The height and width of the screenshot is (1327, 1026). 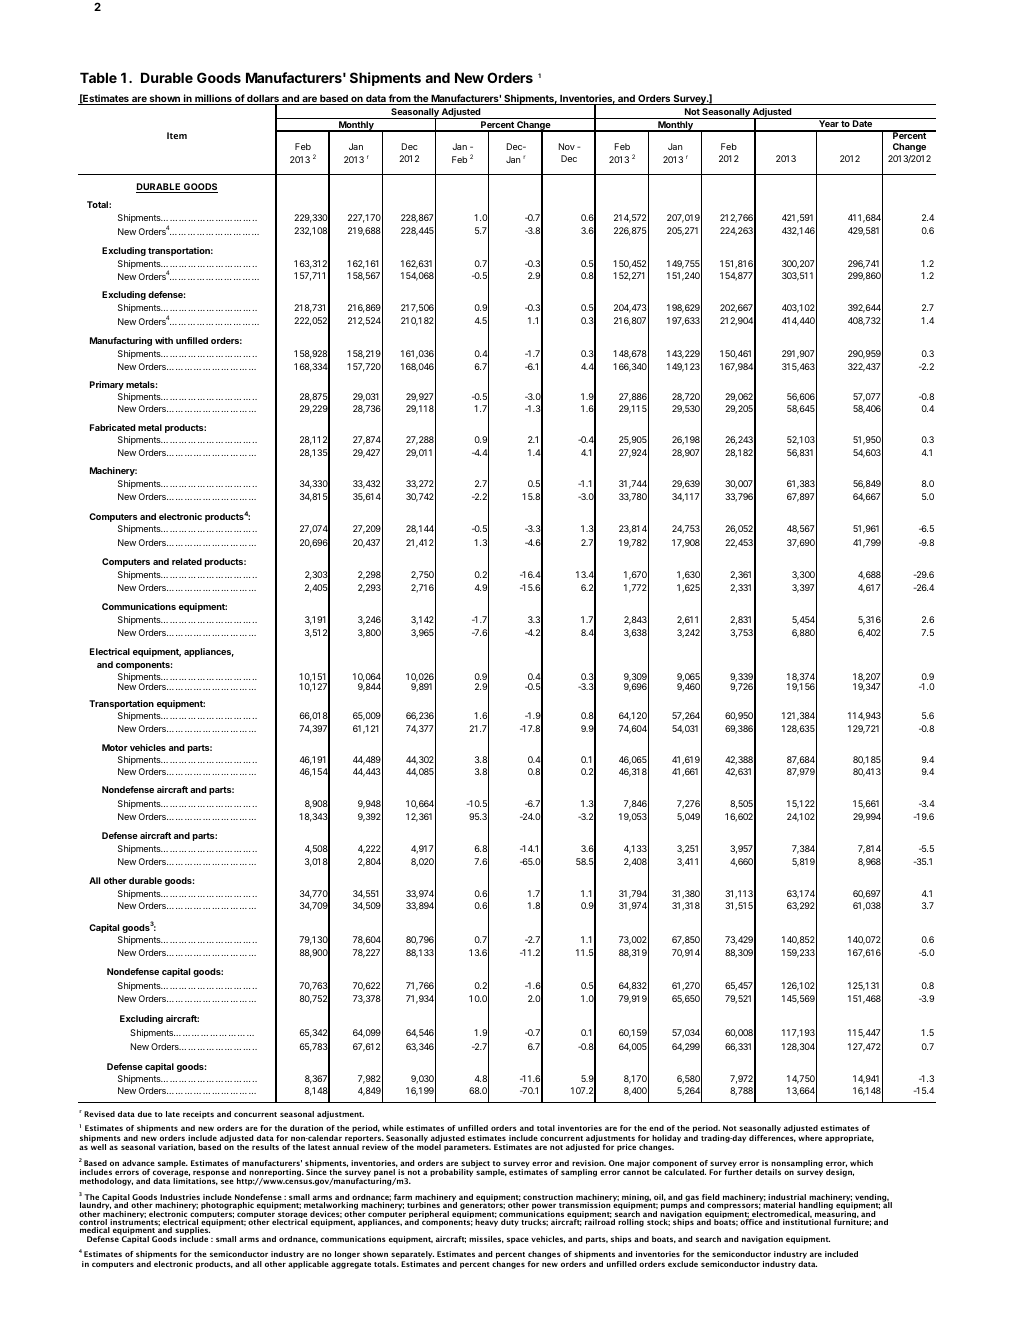 I want to click on missiles, so click(x=486, y=1239).
